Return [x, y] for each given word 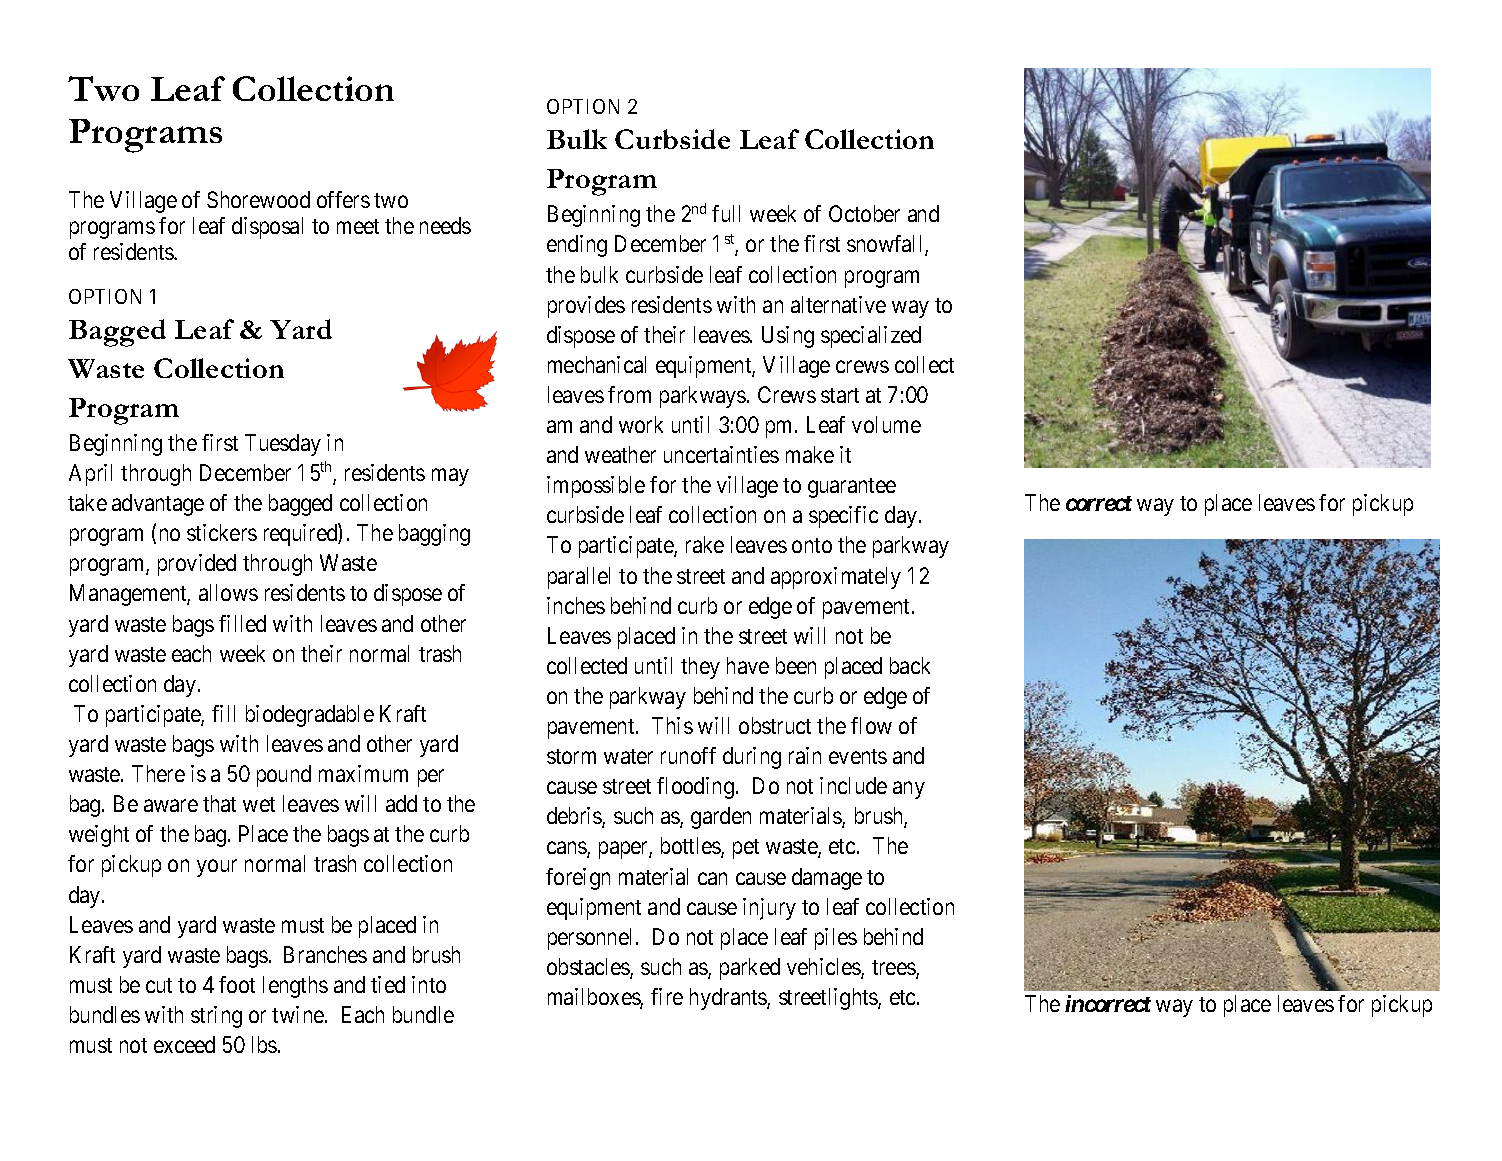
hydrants [729, 999]
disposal [267, 228]
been [796, 665]
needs [445, 225]
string [216, 1017]
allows [228, 592]
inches [576, 605]
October [864, 213]
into [429, 984]
